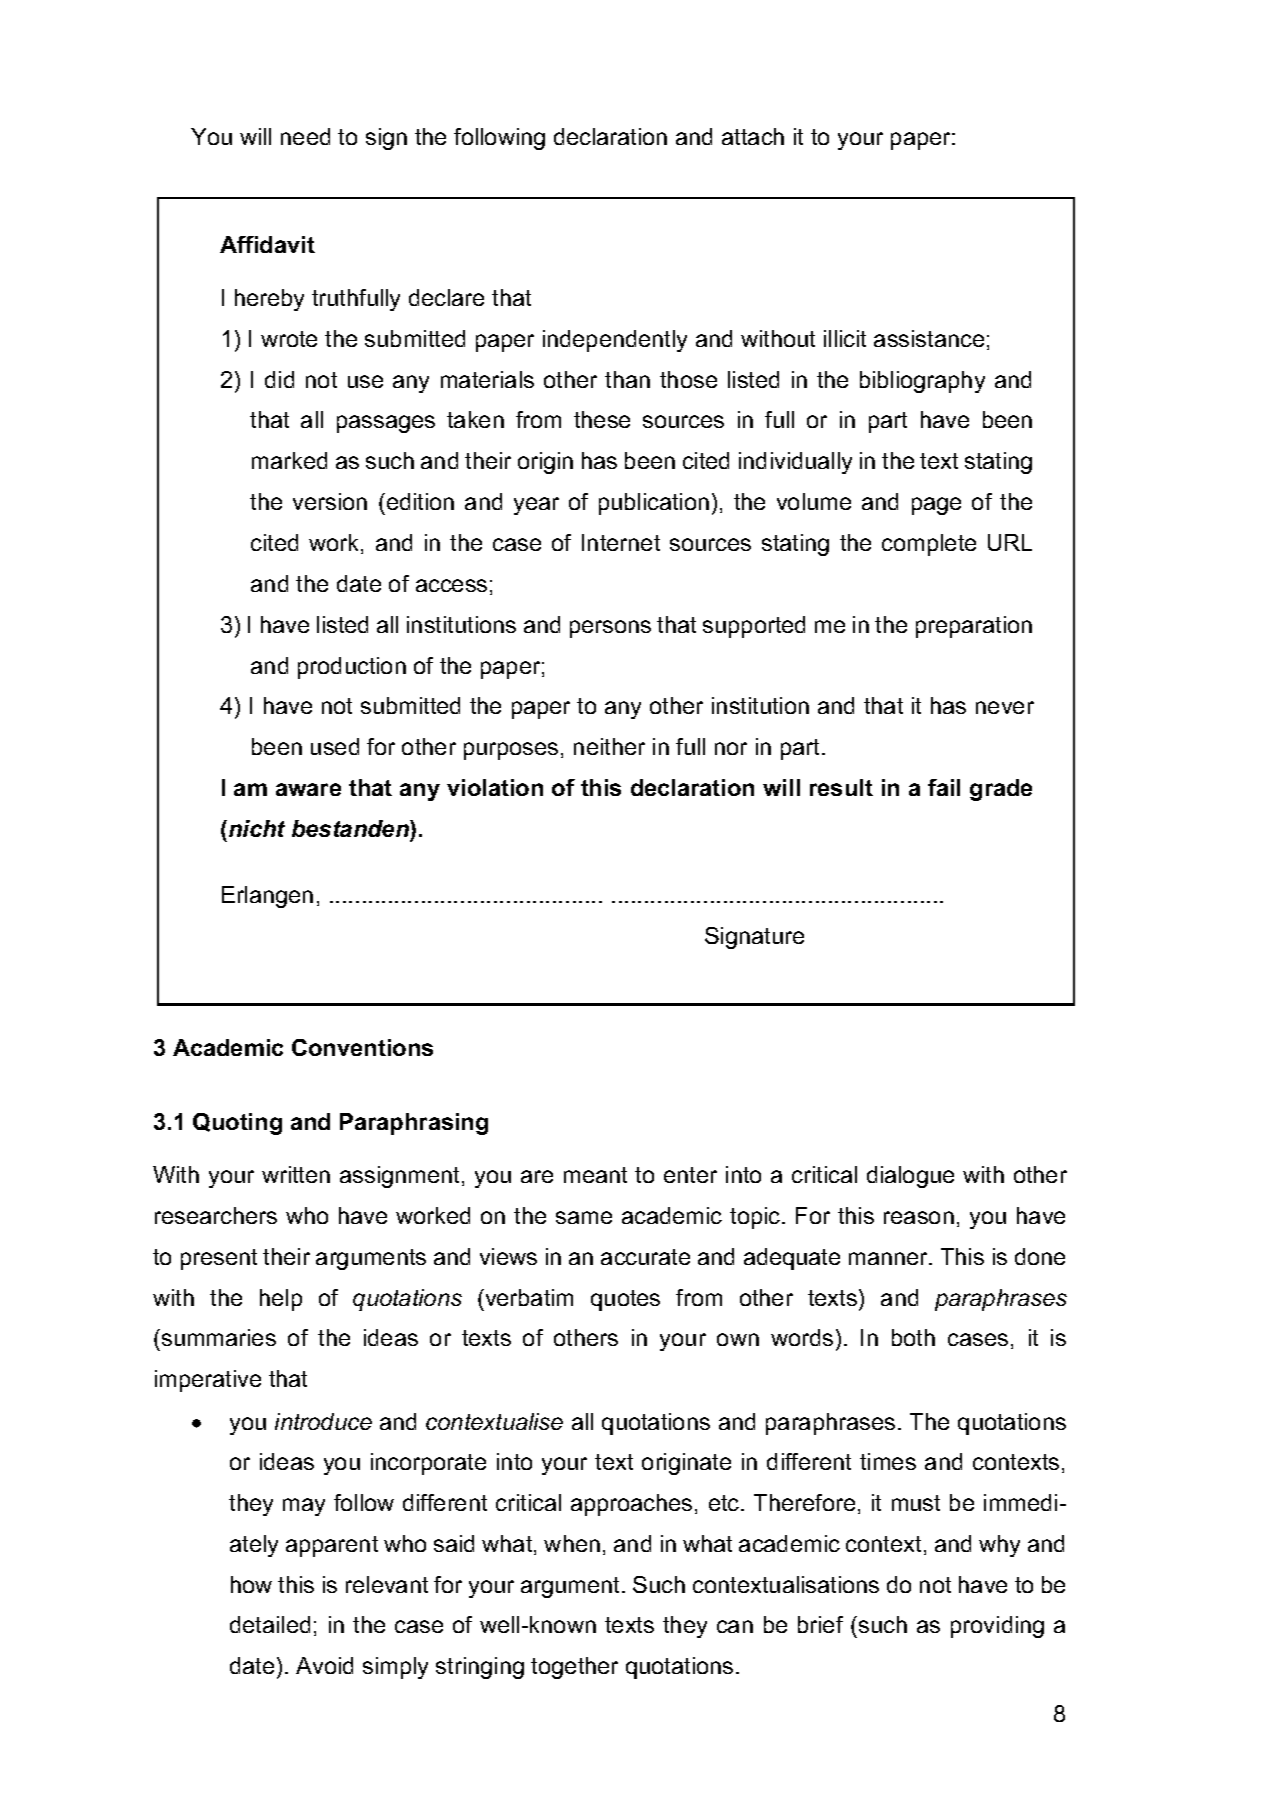  I want to click on together, so click(574, 1668).
